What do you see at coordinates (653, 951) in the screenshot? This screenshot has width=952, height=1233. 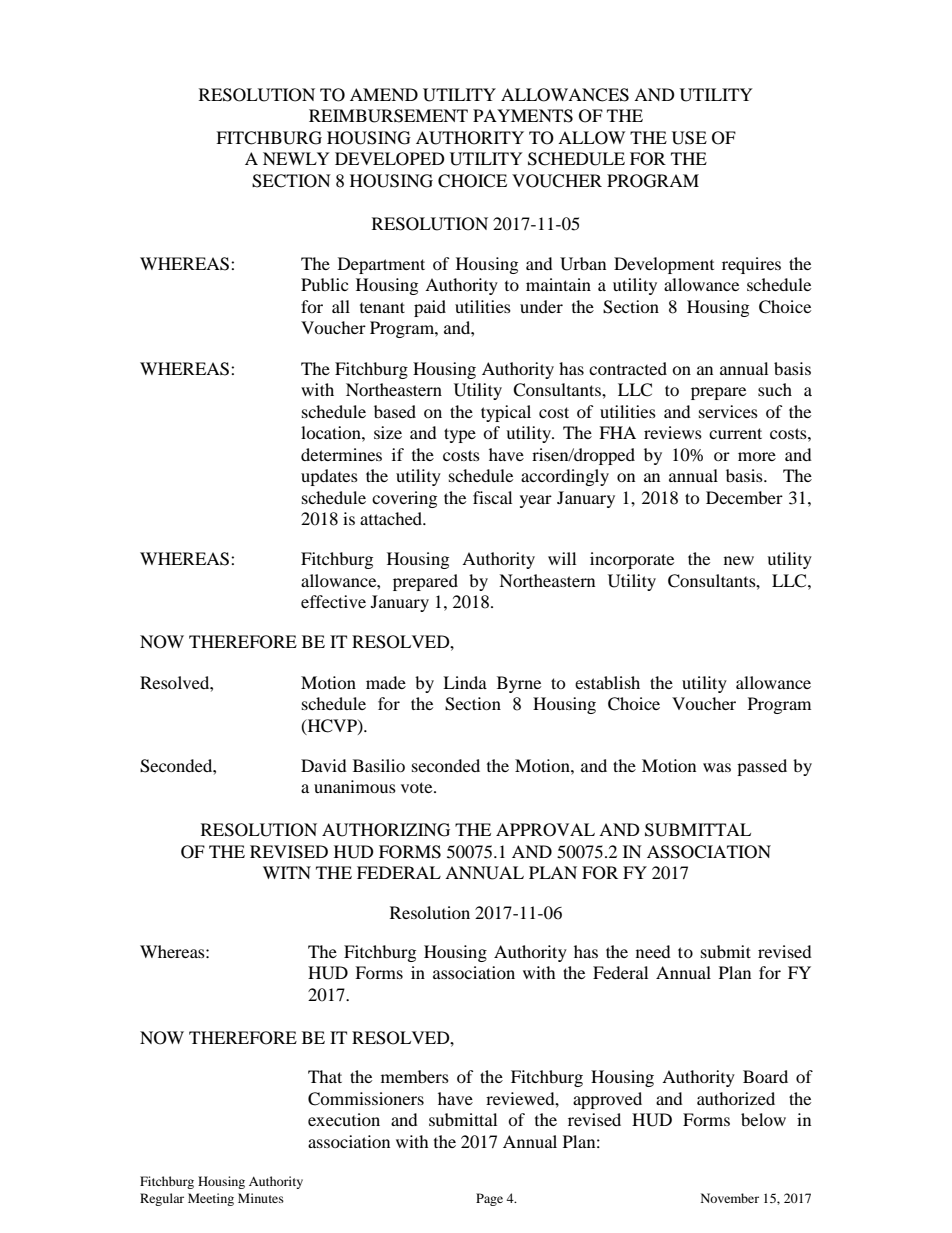 I see `need` at bounding box center [653, 951].
